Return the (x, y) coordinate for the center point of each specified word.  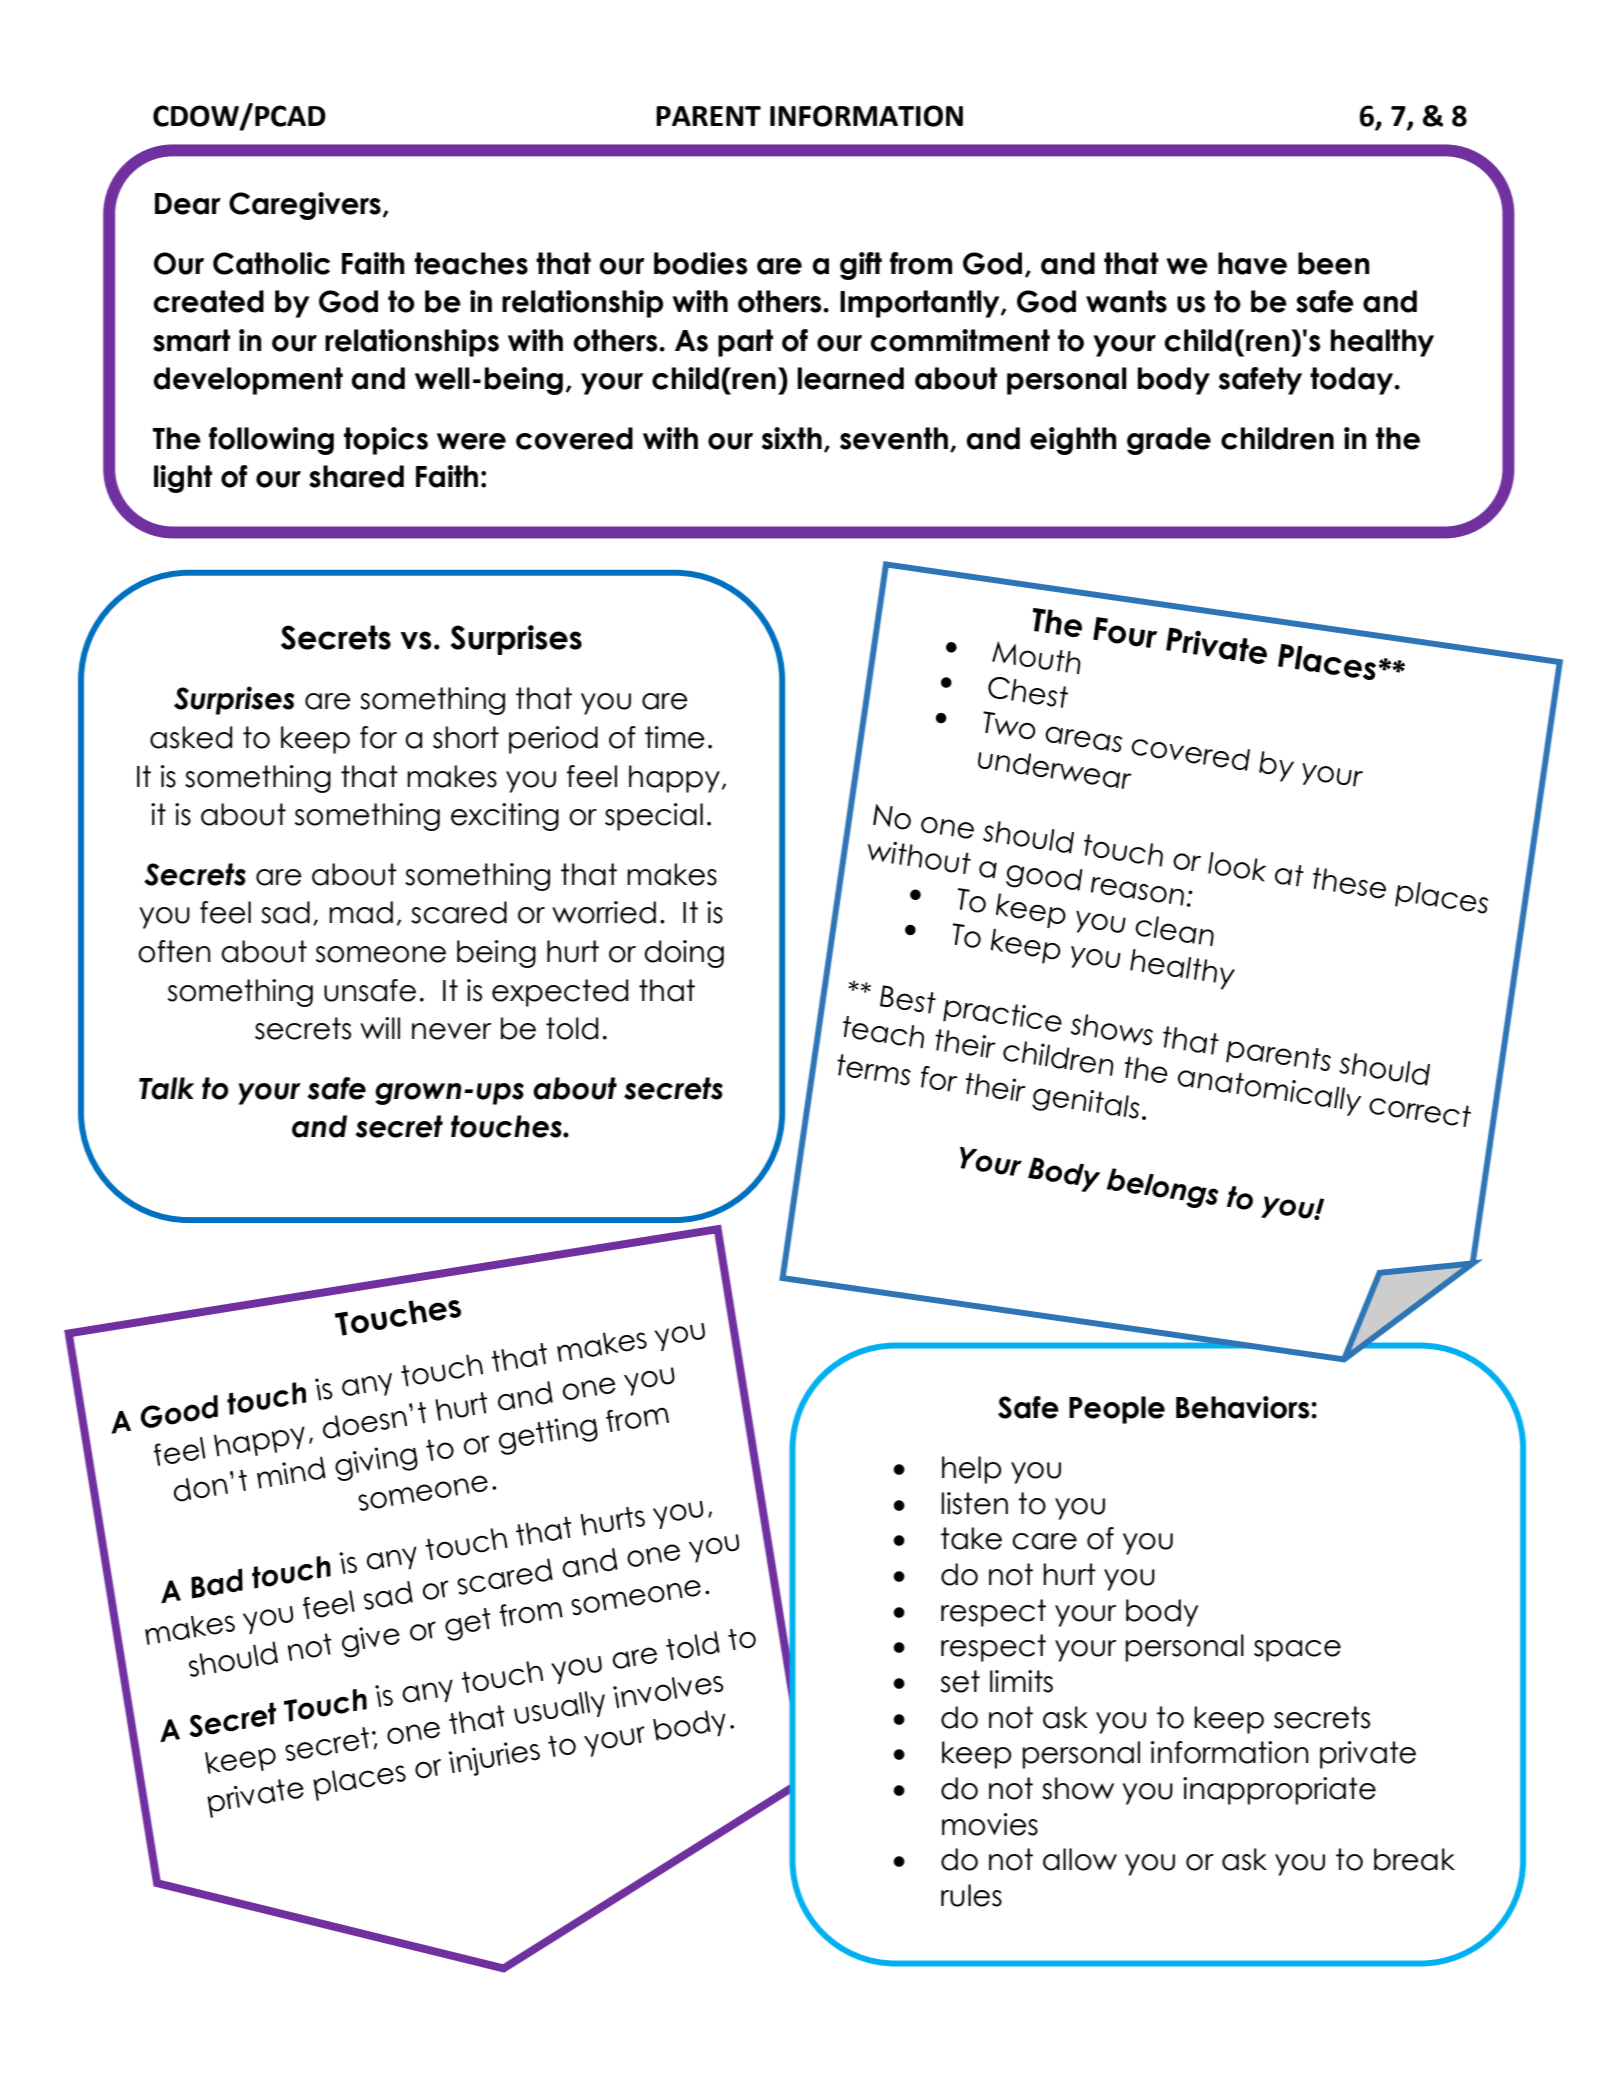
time (675, 737)
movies (990, 1824)
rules (971, 1895)
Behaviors (1244, 1407)
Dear (188, 204)
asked (191, 737)
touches (507, 1126)
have (1252, 263)
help (972, 1470)
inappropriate (1279, 1791)
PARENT (708, 116)
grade (1169, 441)
